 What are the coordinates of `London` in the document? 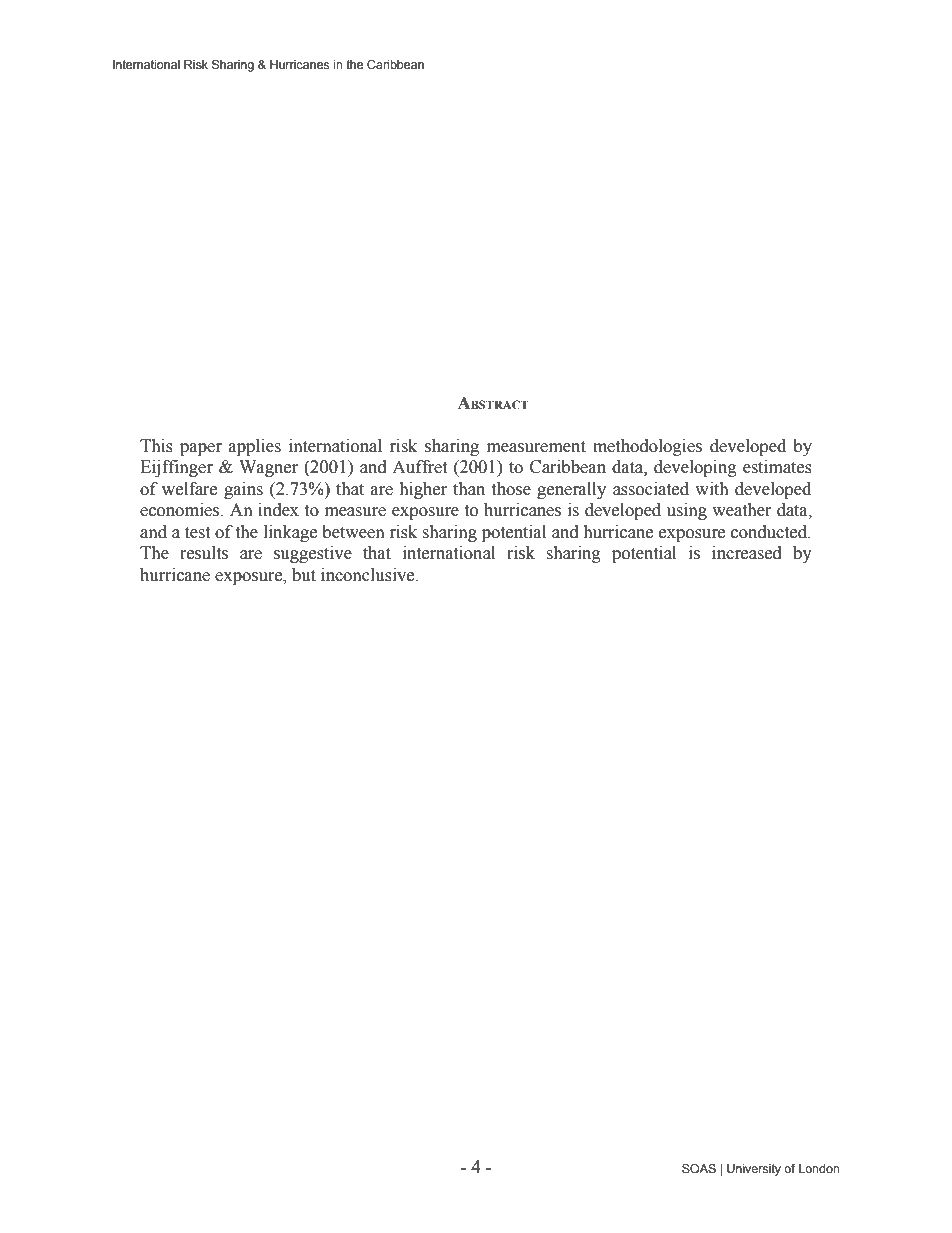 It's located at (819, 1168).
